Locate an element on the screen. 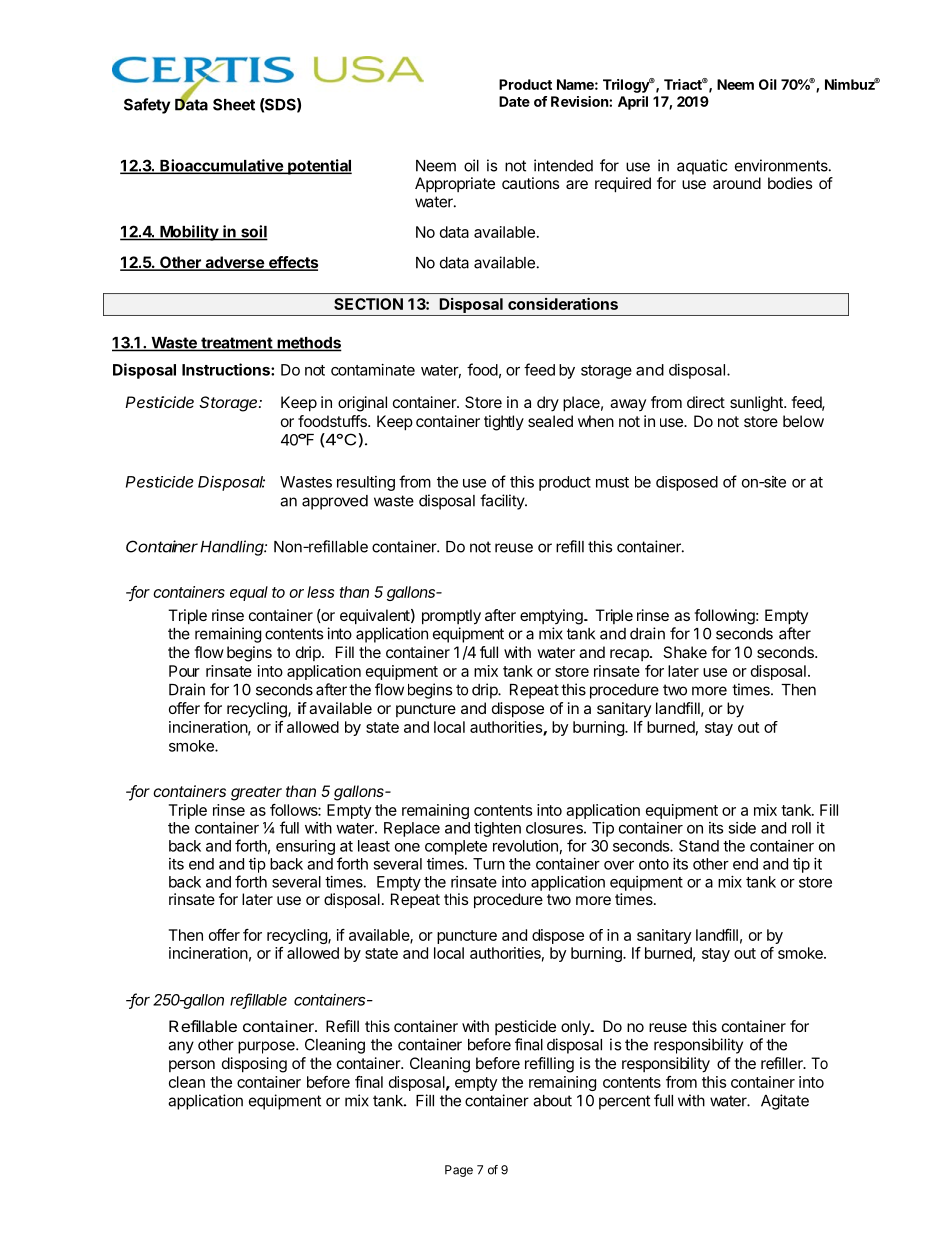 Image resolution: width=952 pixels, height=1233 pixels. tighten is located at coordinates (497, 829).
